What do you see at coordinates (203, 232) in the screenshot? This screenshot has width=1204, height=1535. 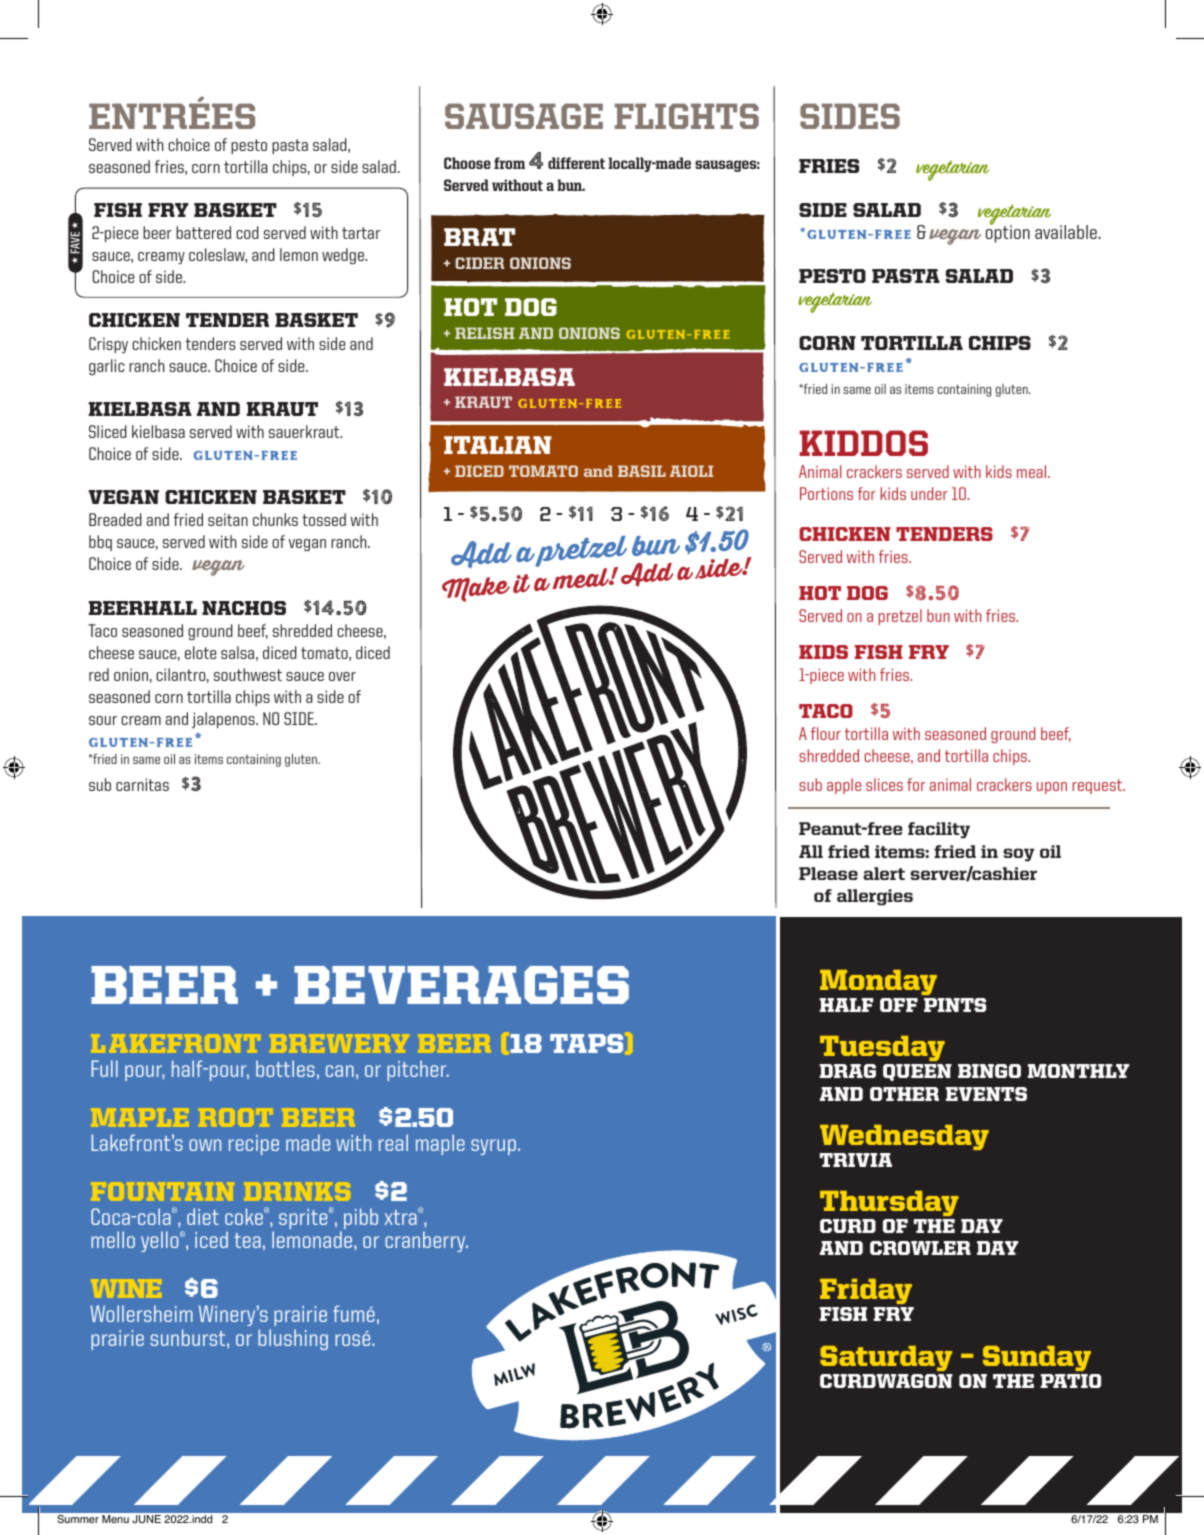 I see `battered` at bounding box center [203, 232].
